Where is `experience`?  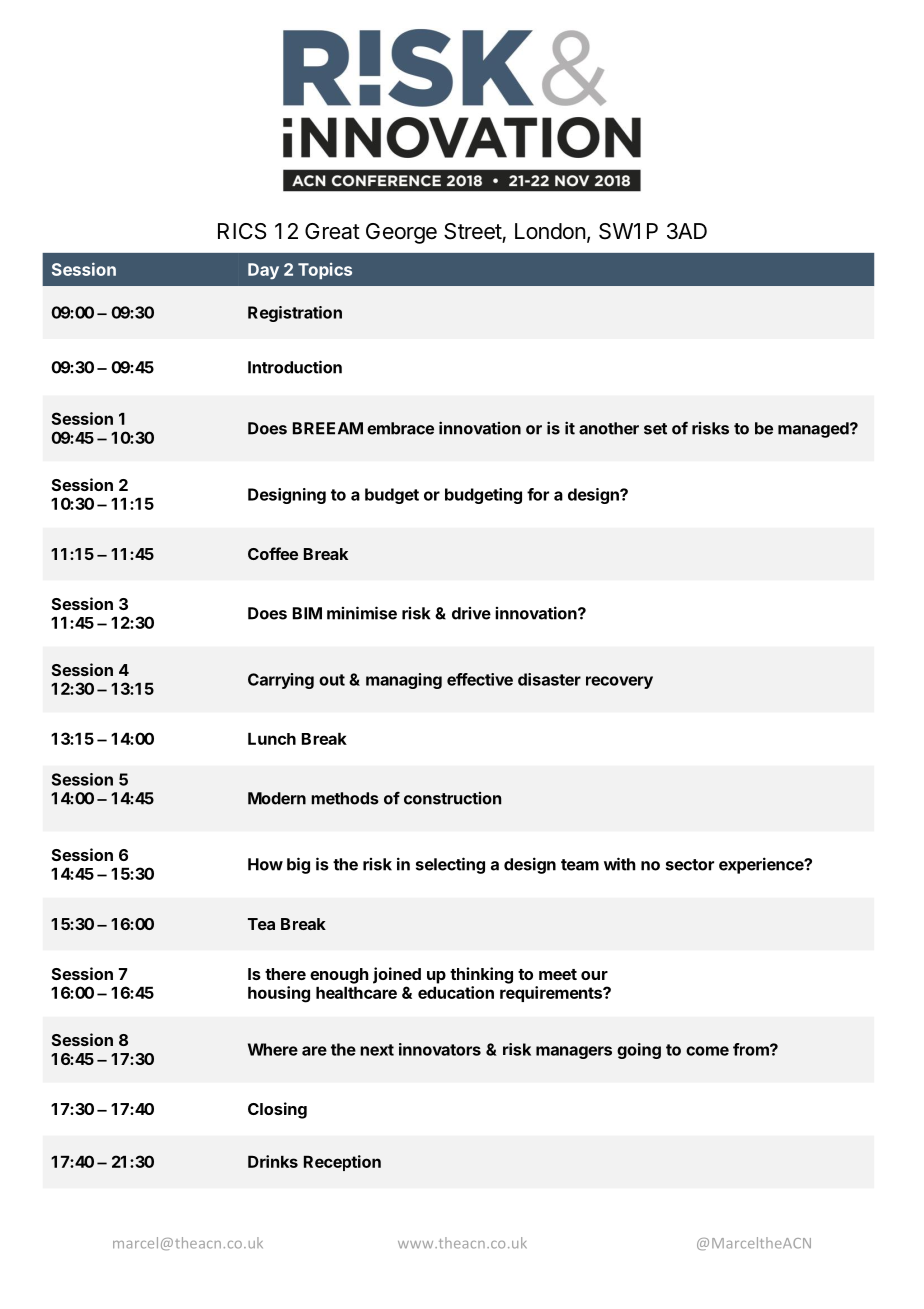
experience is located at coordinates (762, 865).
